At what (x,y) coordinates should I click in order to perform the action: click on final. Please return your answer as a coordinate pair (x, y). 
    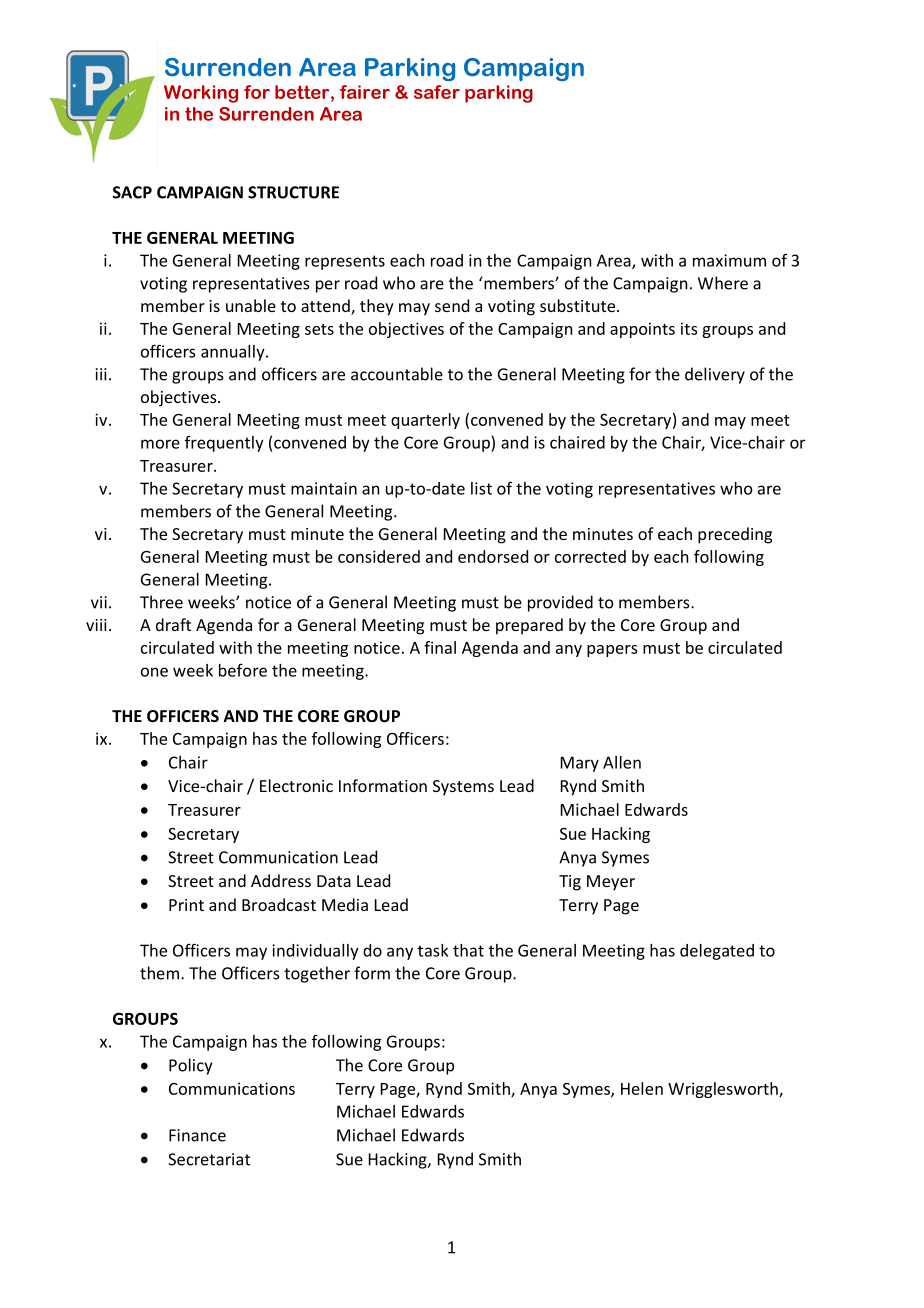
    Looking at the image, I should click on (440, 647).
